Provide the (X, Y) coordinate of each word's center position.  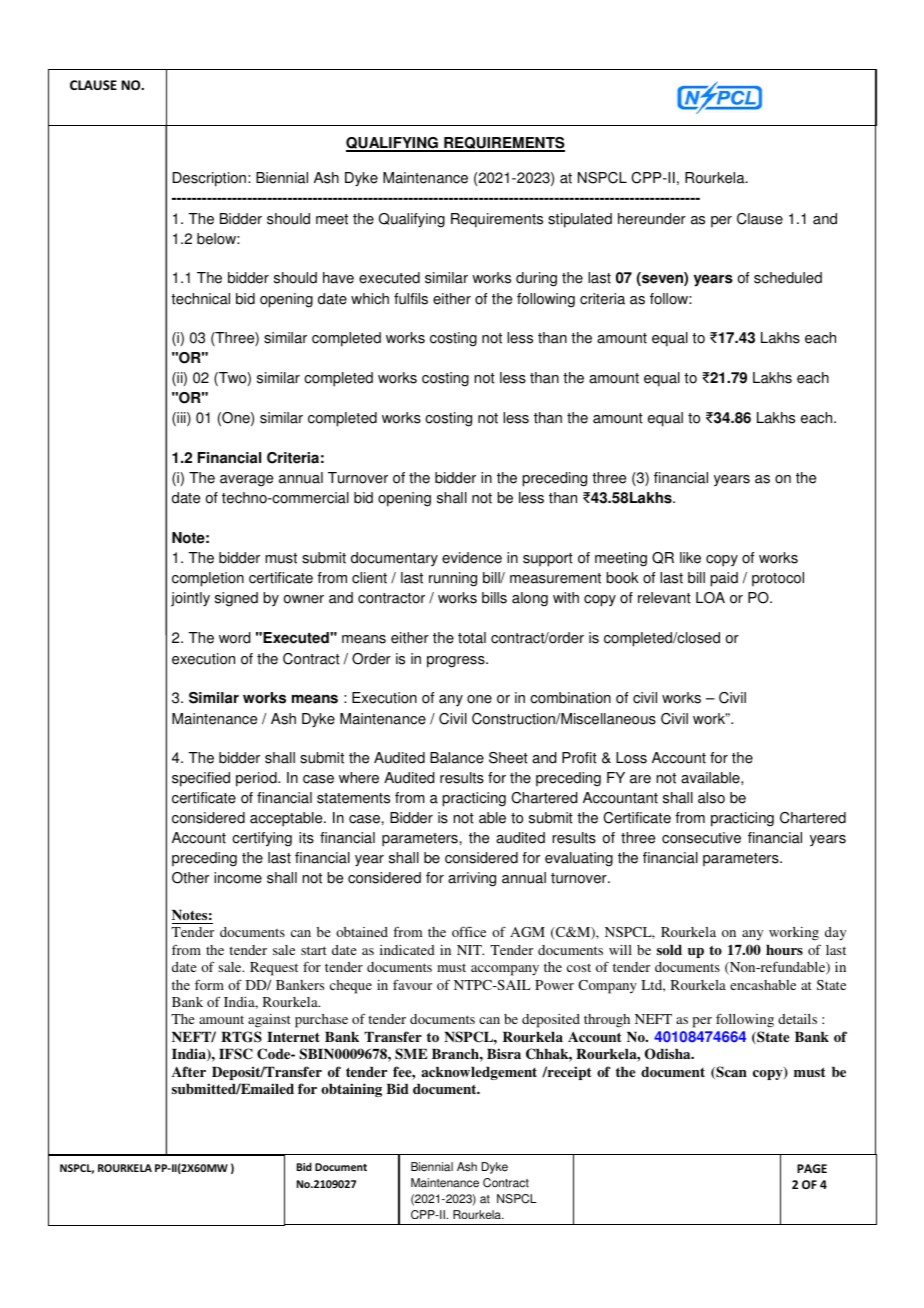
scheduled (788, 278)
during (536, 279)
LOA (710, 598)
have (338, 278)
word (234, 638)
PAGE (812, 1168)
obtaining (351, 1090)
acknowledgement (479, 1073)
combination (570, 698)
